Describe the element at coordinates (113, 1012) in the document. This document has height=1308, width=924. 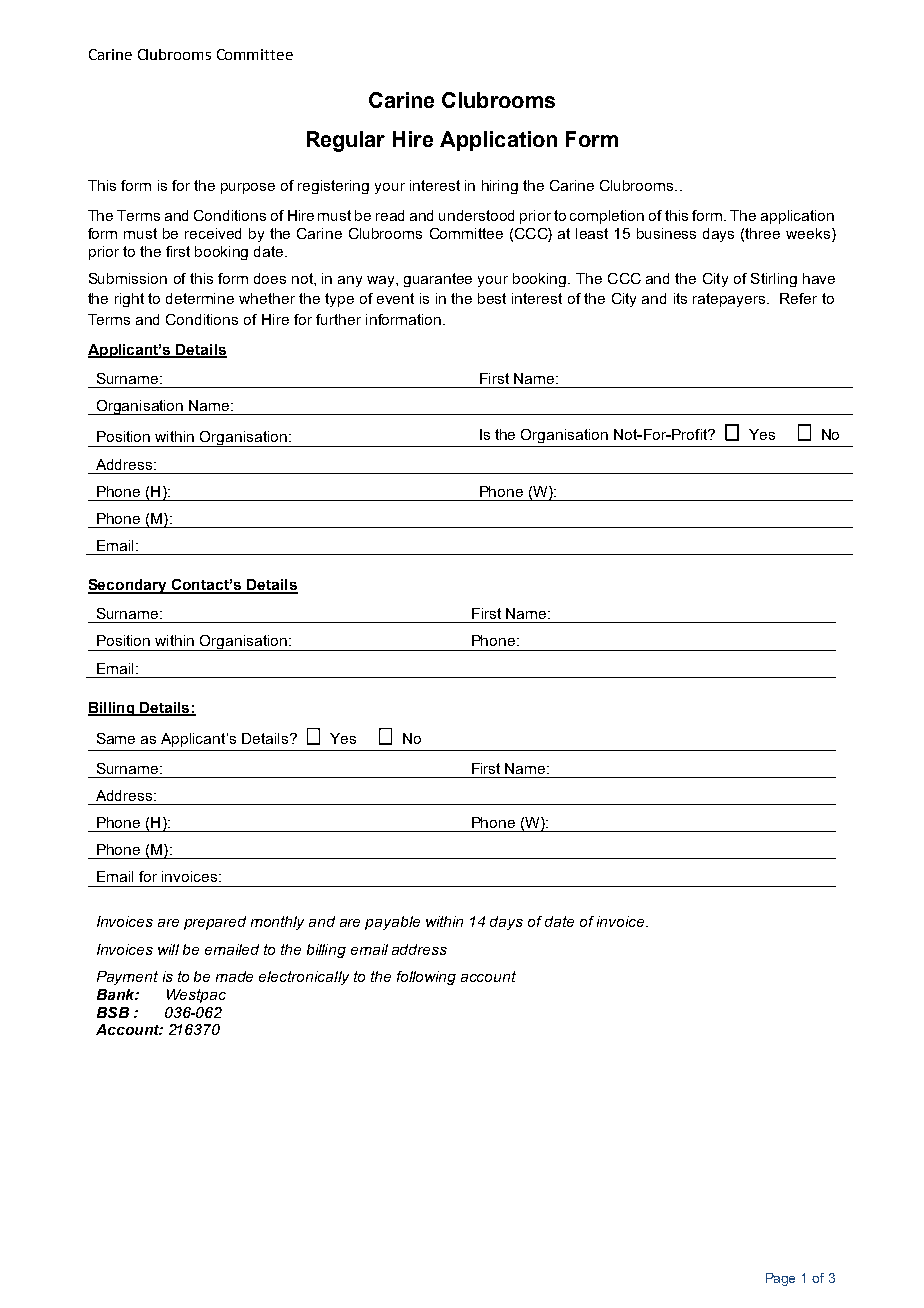
I see `BSB` at that location.
